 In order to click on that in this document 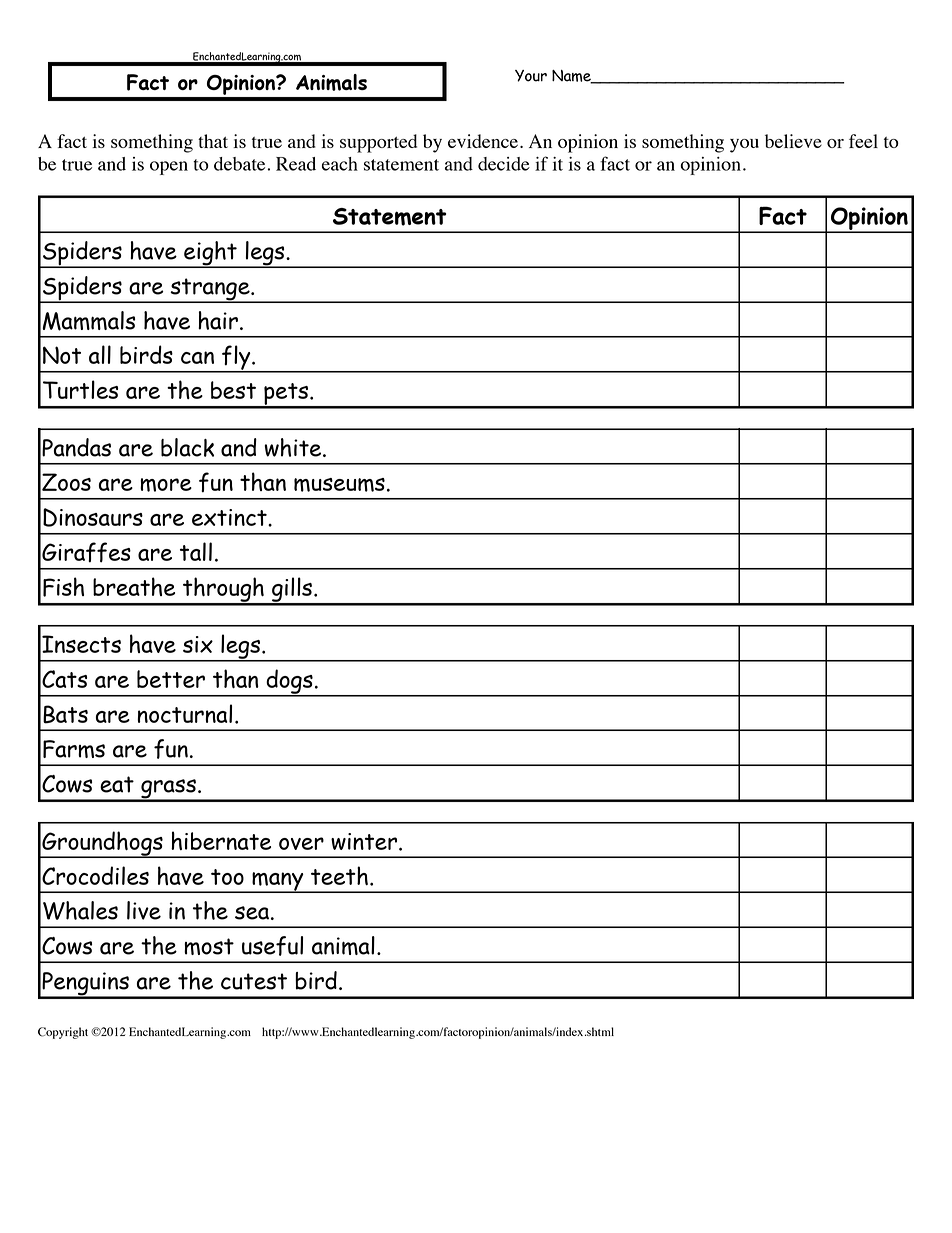, I will do `click(213, 141)`.
